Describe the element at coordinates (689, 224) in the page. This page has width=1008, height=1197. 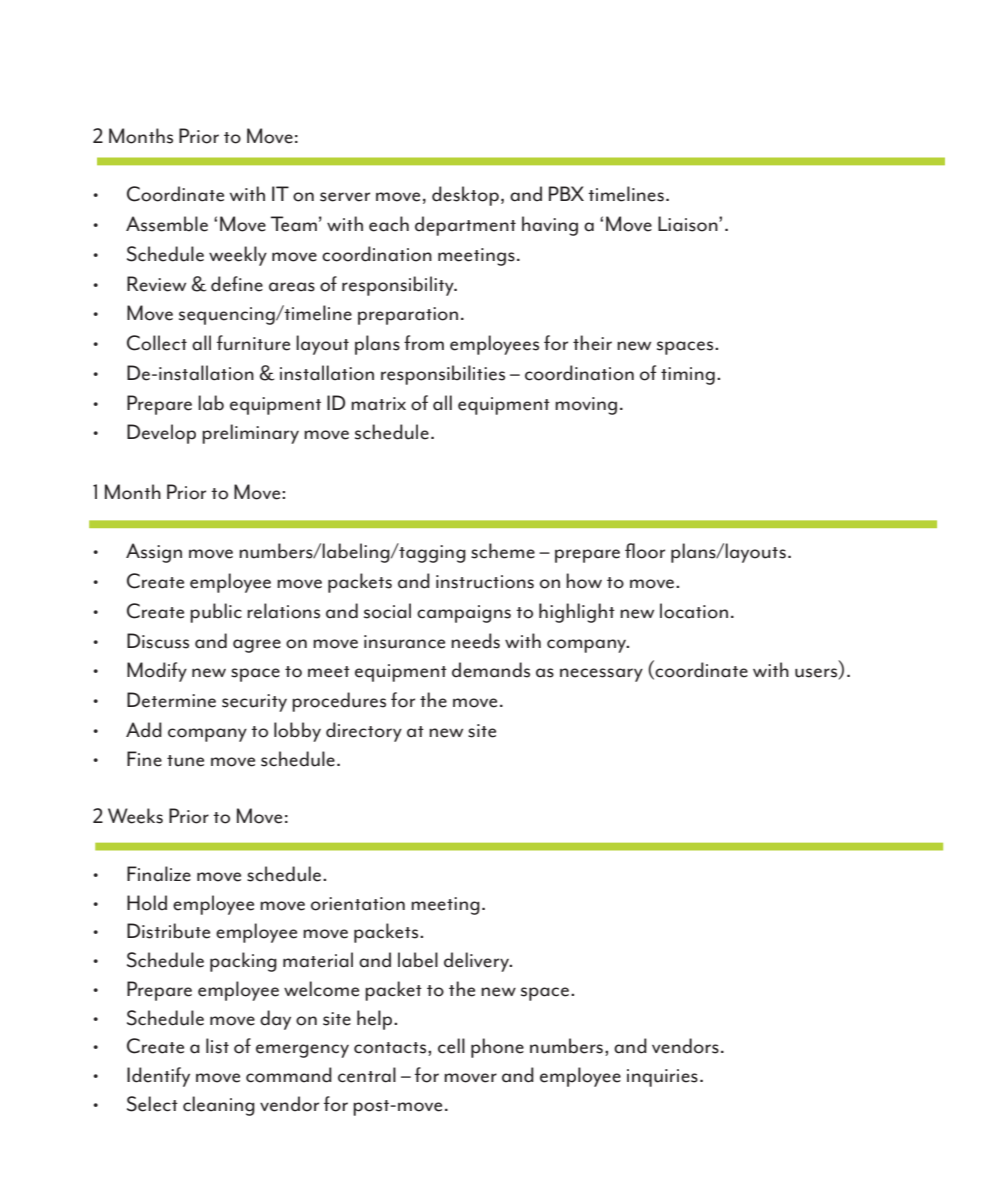
I see `Liaison` at that location.
